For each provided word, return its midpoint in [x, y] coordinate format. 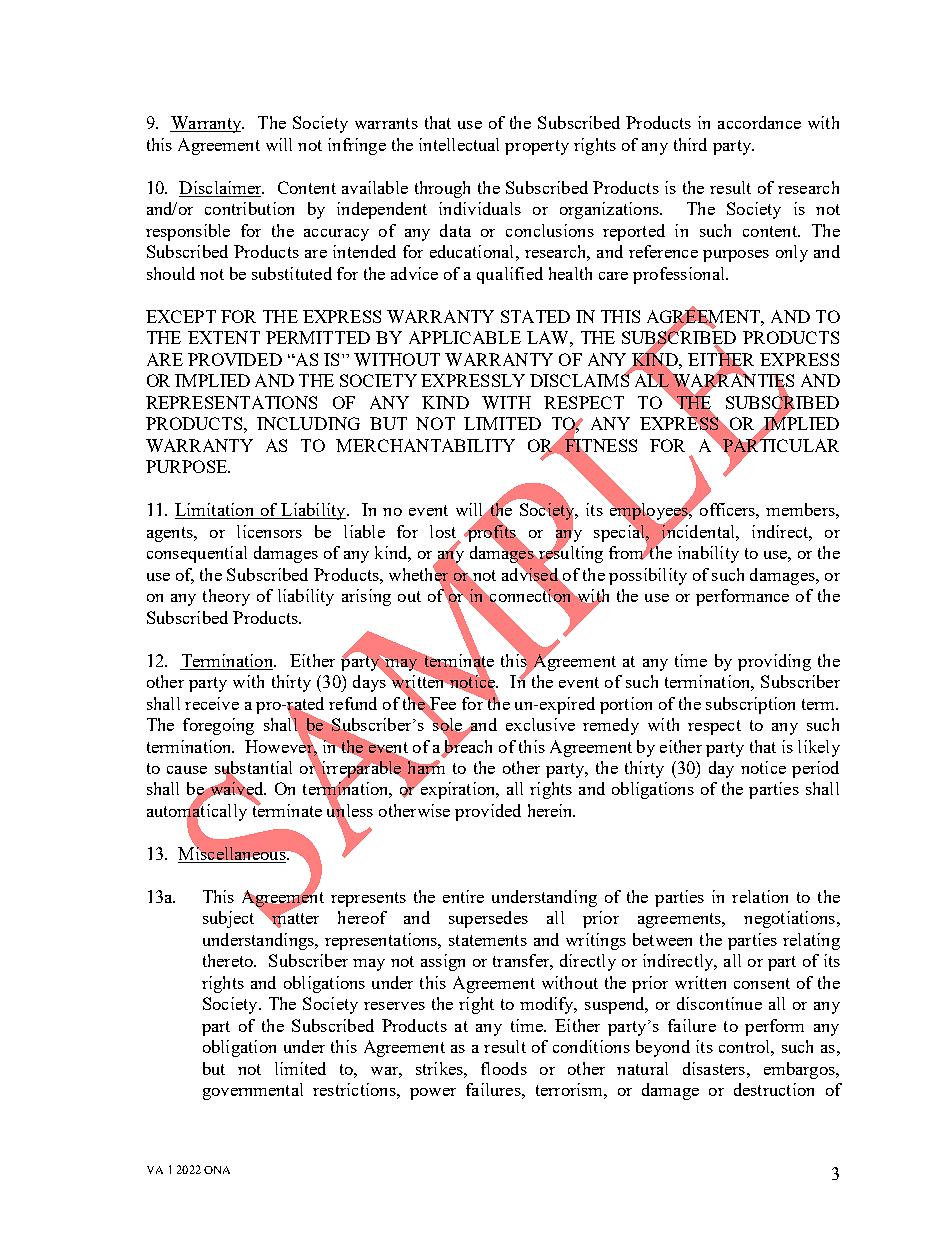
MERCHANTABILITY [425, 445]
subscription [750, 705]
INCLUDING [308, 423]
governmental [253, 1091]
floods [504, 1068]
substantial [253, 769]
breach [467, 746]
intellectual [459, 144]
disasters [715, 1068]
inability [708, 554]
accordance [759, 122]
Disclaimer [221, 189]
